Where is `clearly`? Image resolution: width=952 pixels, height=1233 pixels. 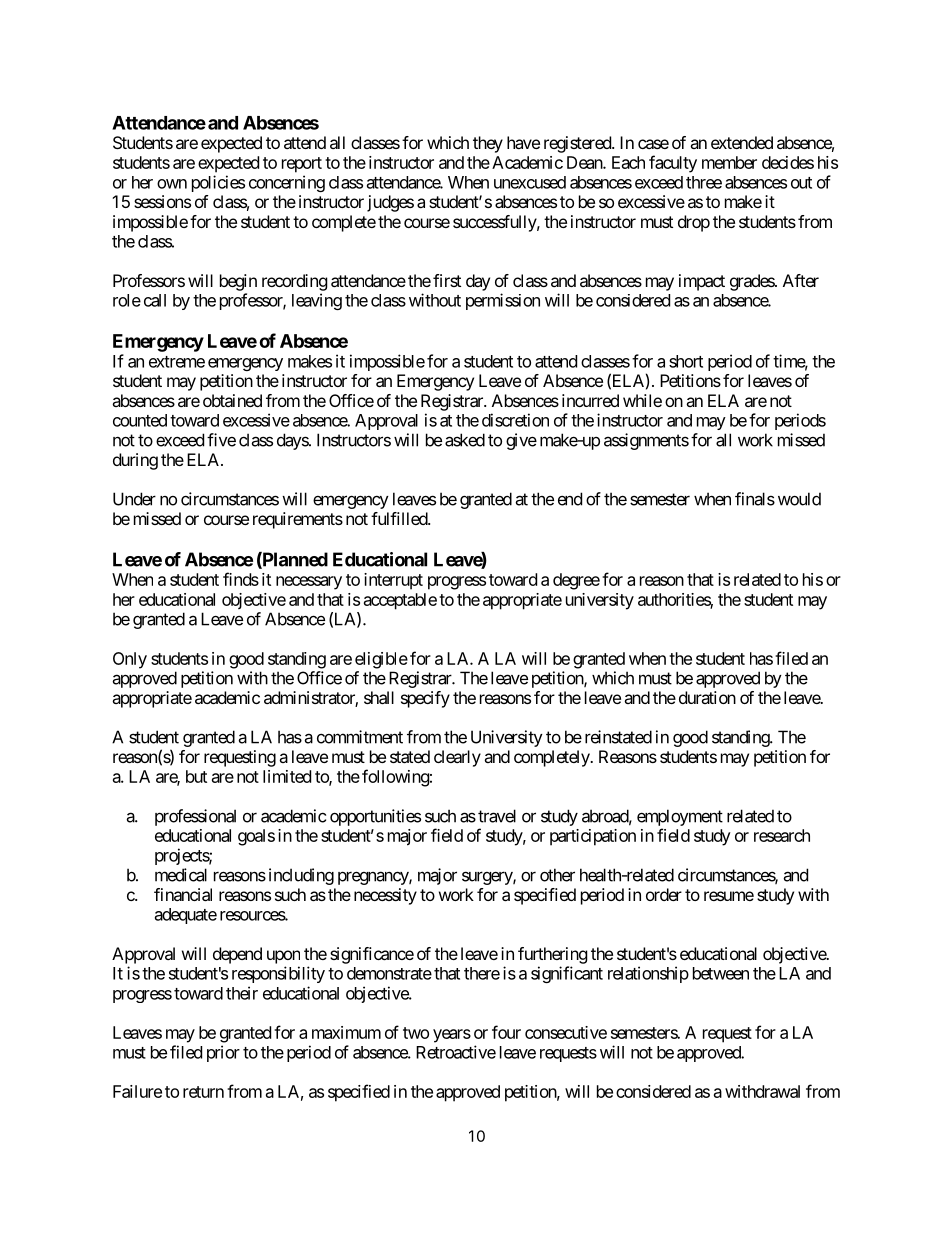 clearly is located at coordinates (457, 758).
